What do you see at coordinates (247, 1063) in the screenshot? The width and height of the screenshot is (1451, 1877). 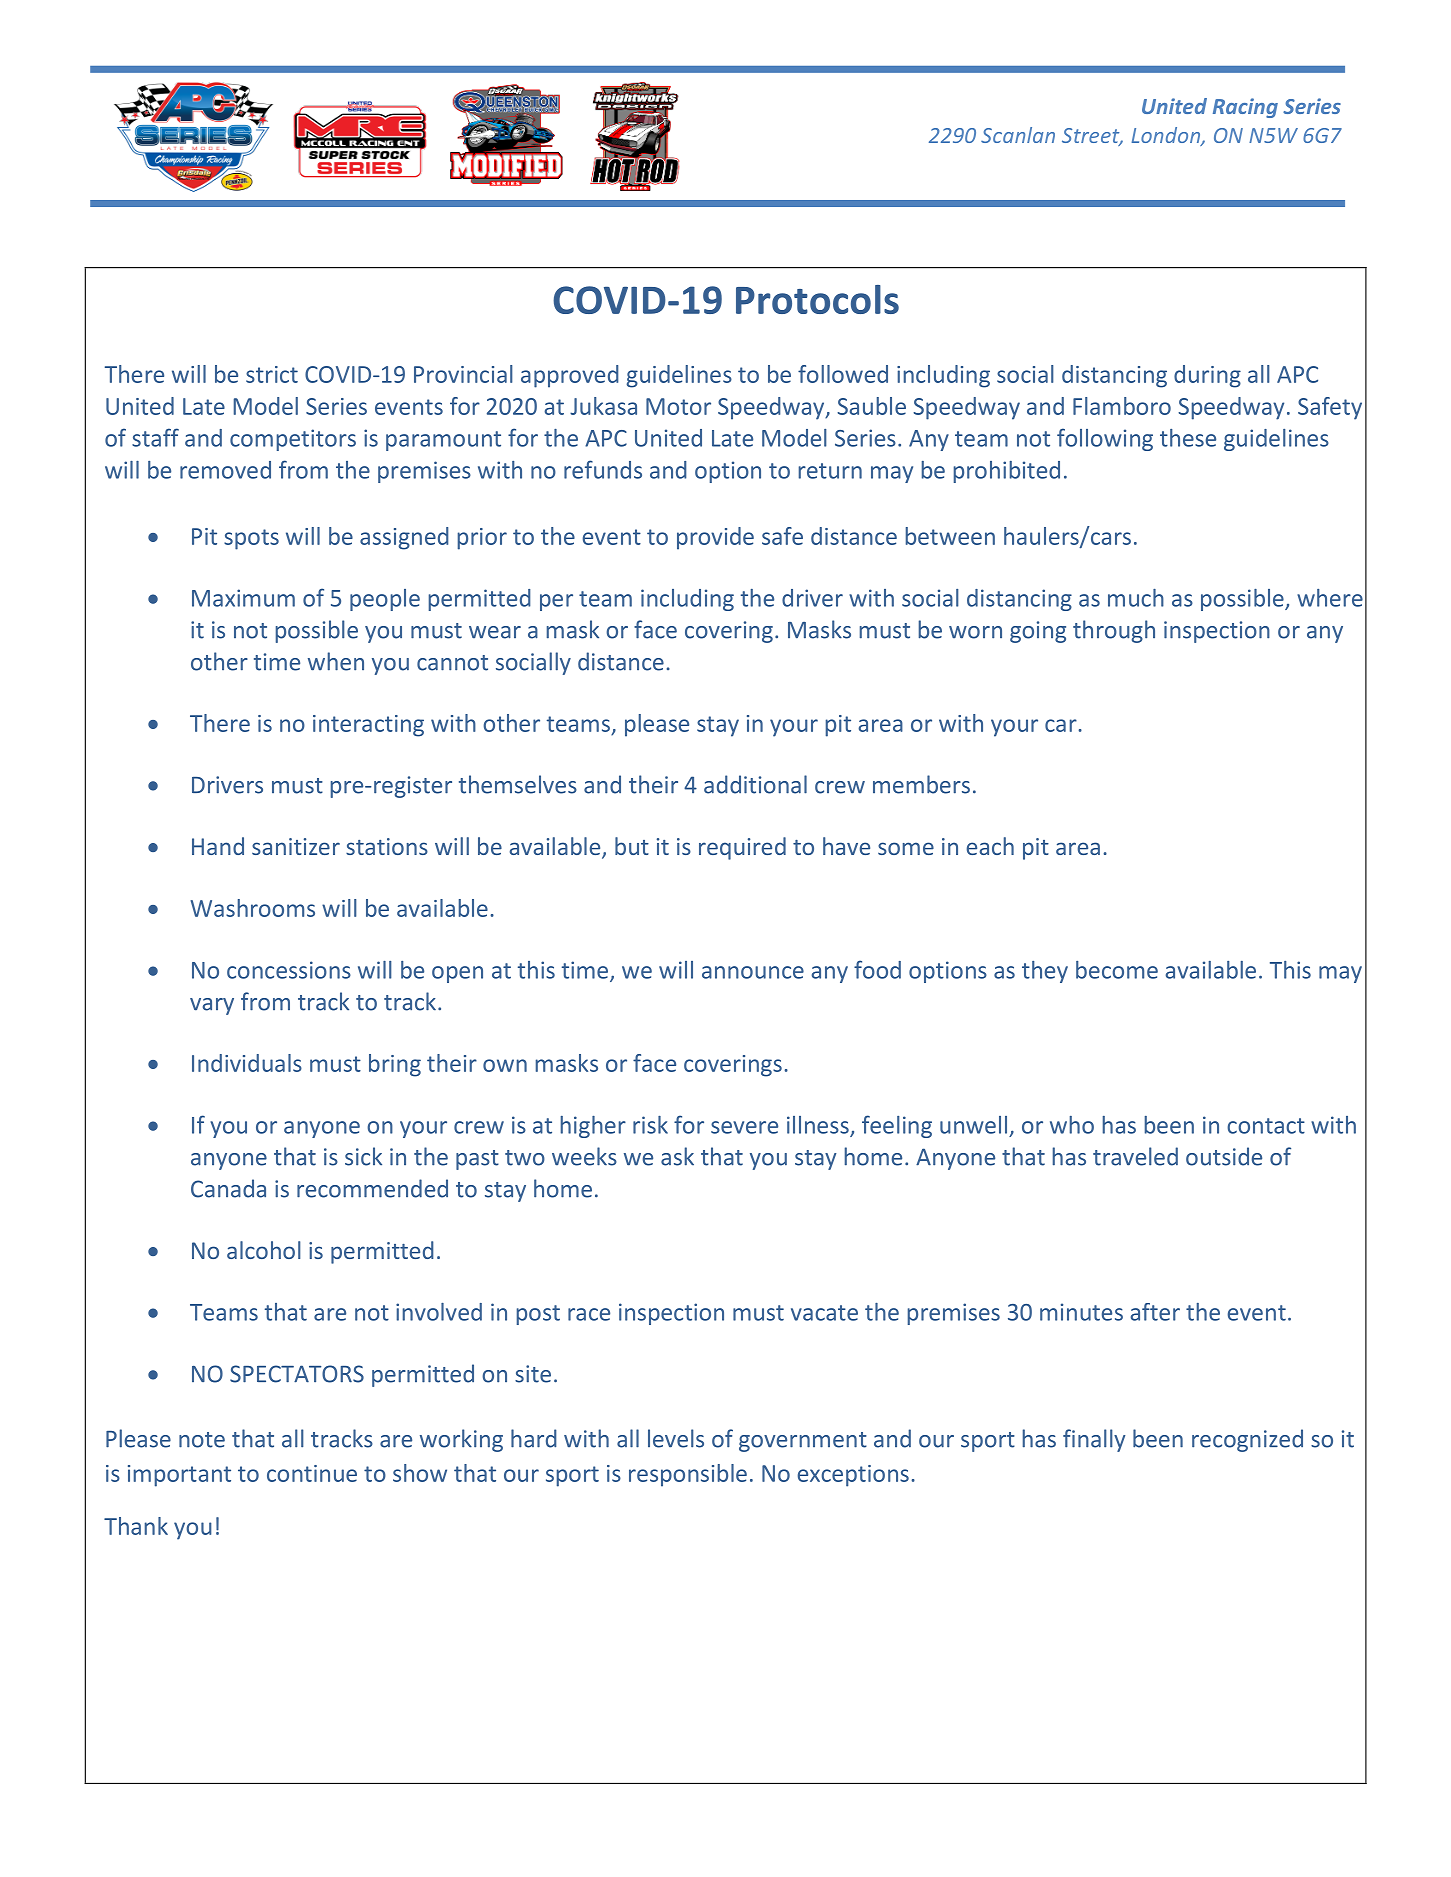 I see `Individuals` at bounding box center [247, 1063].
